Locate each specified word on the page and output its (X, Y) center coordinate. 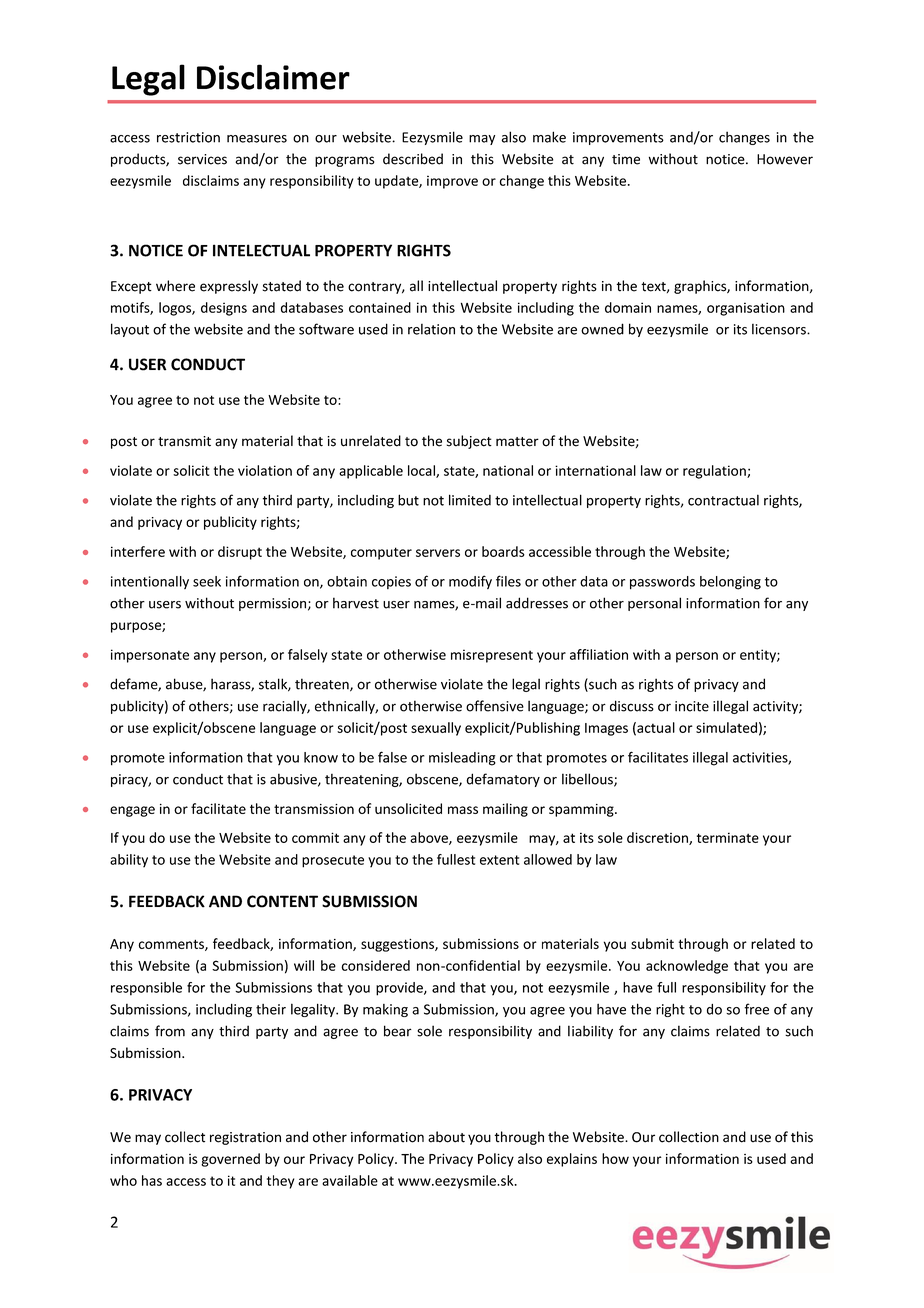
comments (172, 945)
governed (230, 1160)
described (413, 159)
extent (499, 860)
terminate (728, 837)
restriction (188, 137)
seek (207, 581)
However (785, 159)
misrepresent (492, 656)
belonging (730, 583)
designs (224, 309)
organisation (746, 309)
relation (431, 329)
